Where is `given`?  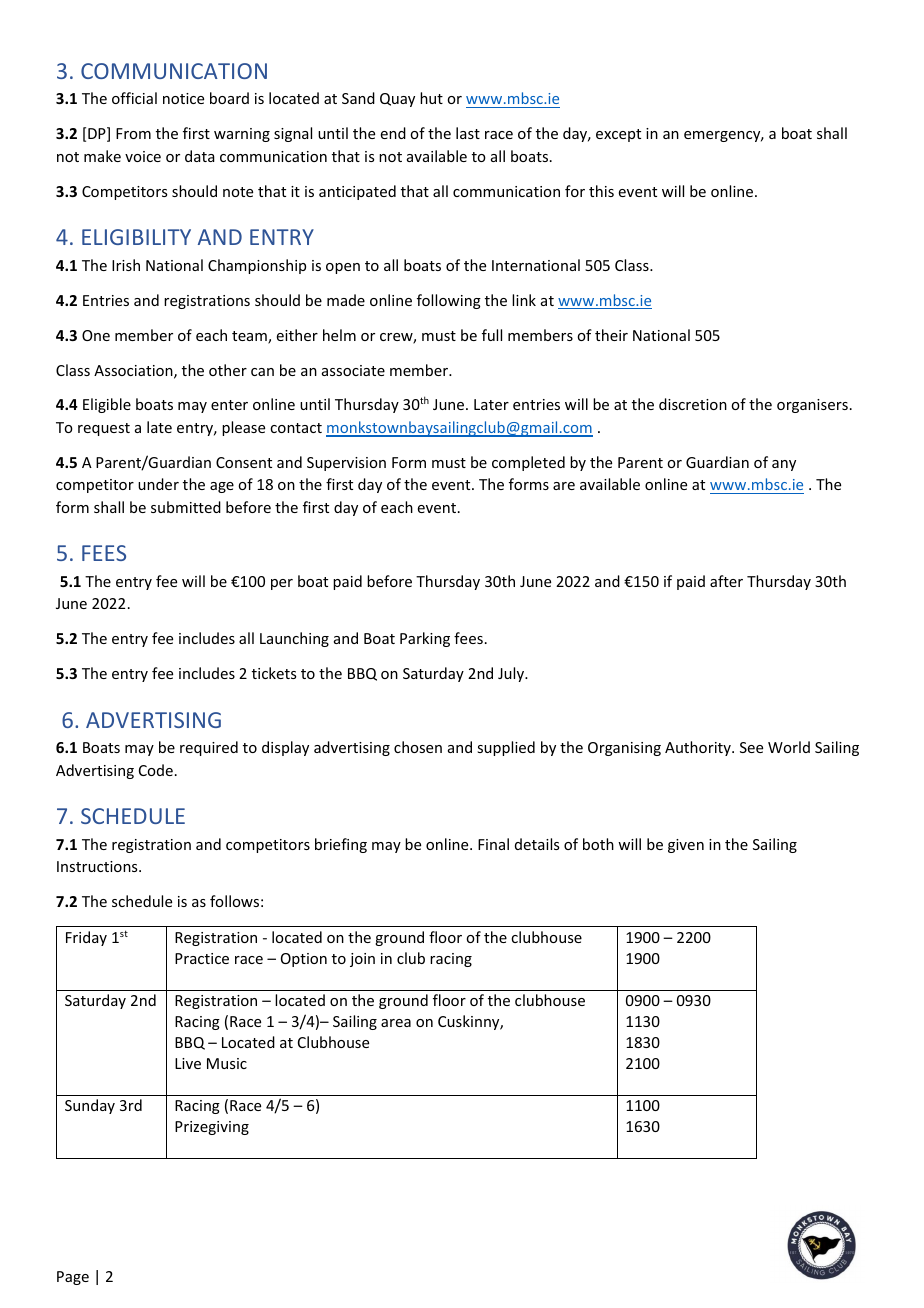
given is located at coordinates (686, 846).
